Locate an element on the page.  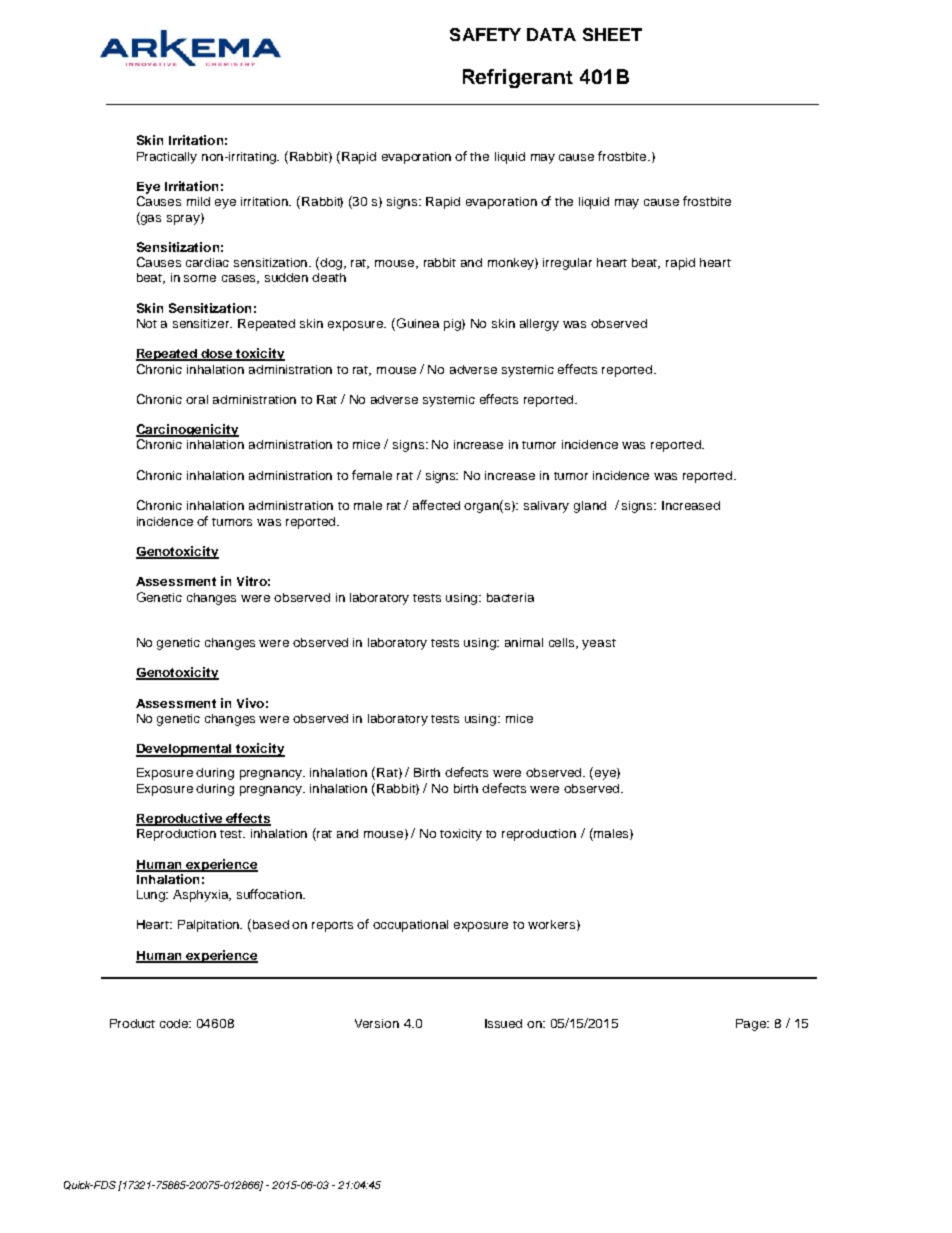
affected is located at coordinates (436, 505).
